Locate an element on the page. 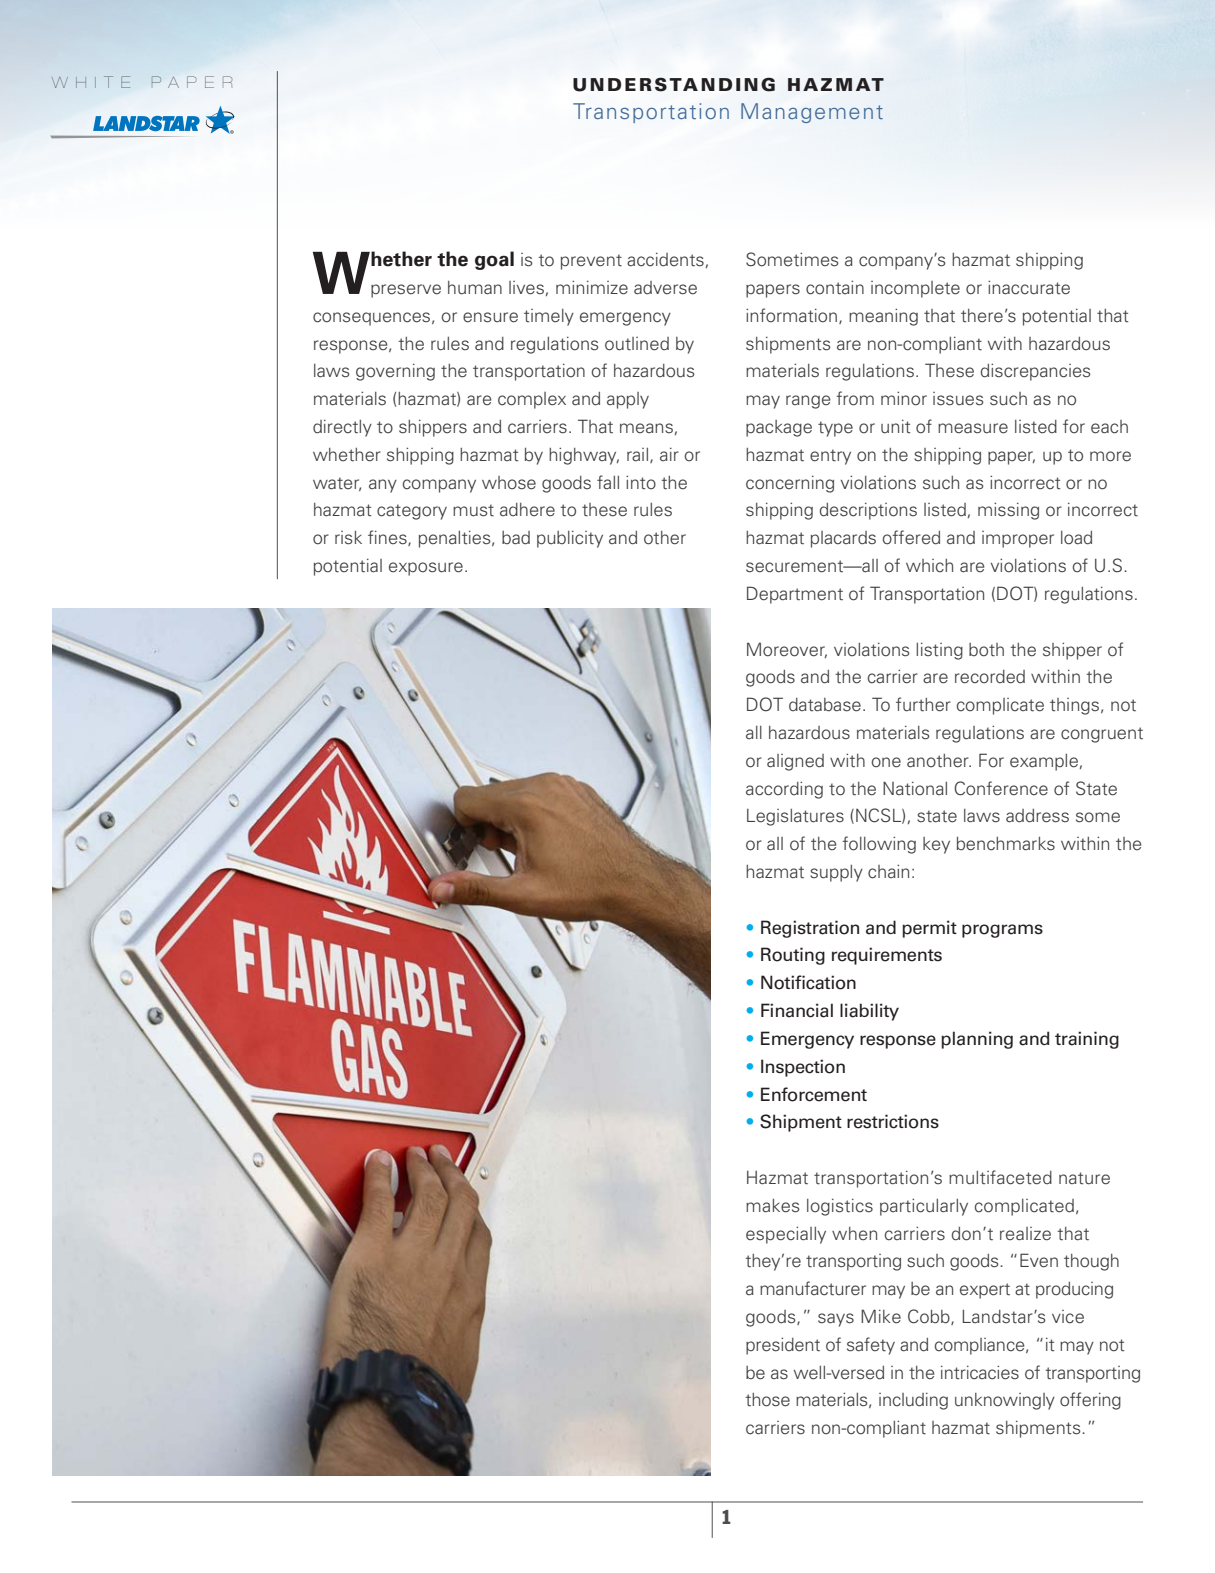 Image resolution: width=1215 pixels, height=1573 pixels. those is located at coordinates (767, 1400).
